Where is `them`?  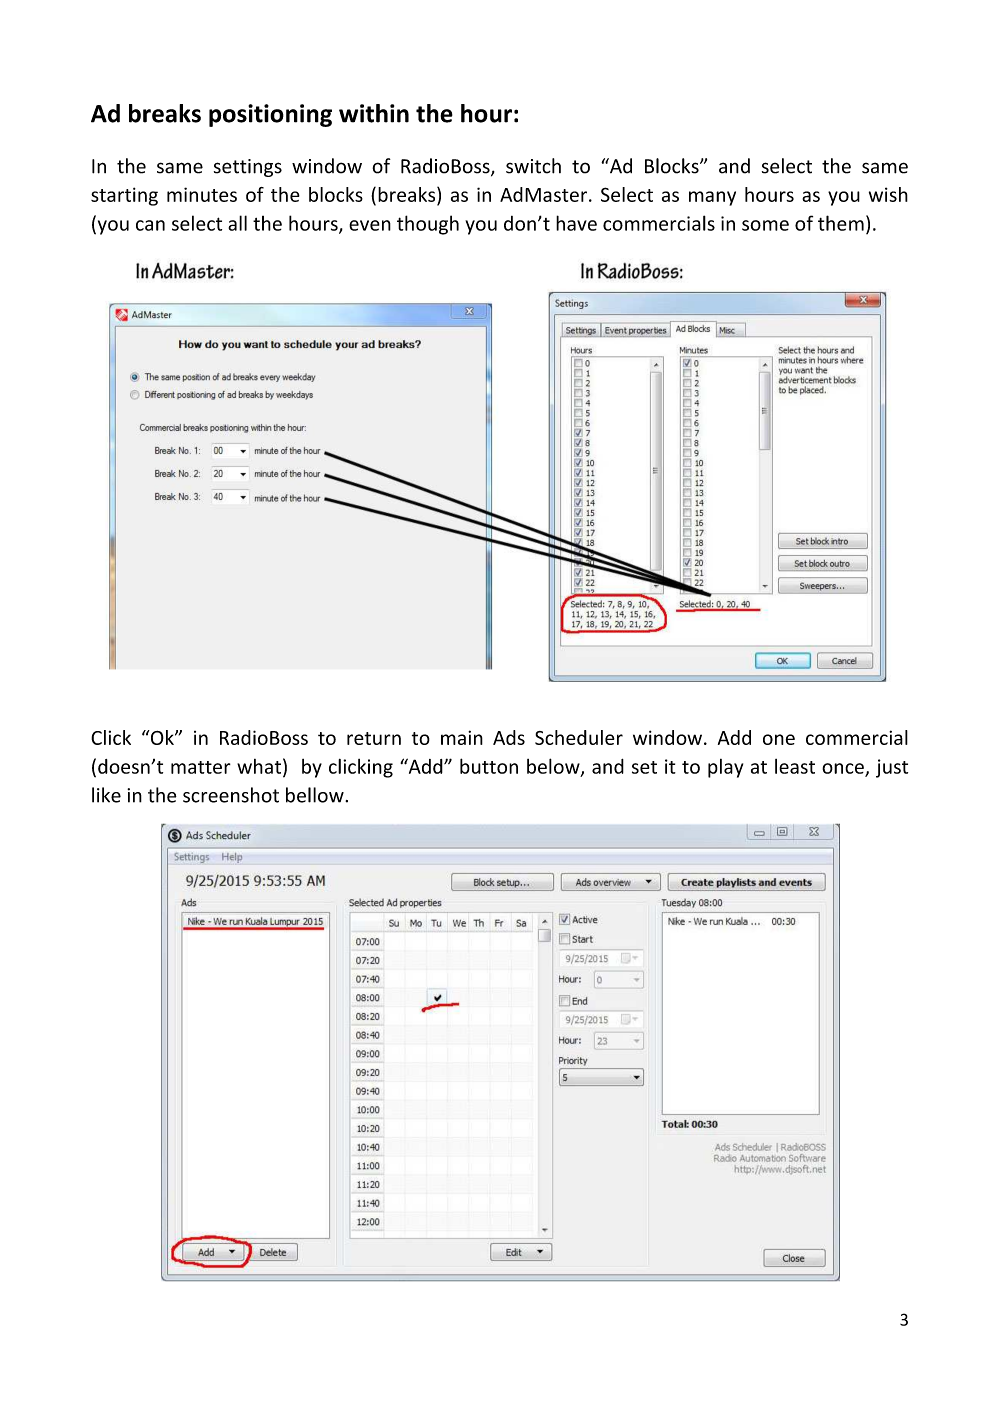
them is located at coordinates (841, 223).
